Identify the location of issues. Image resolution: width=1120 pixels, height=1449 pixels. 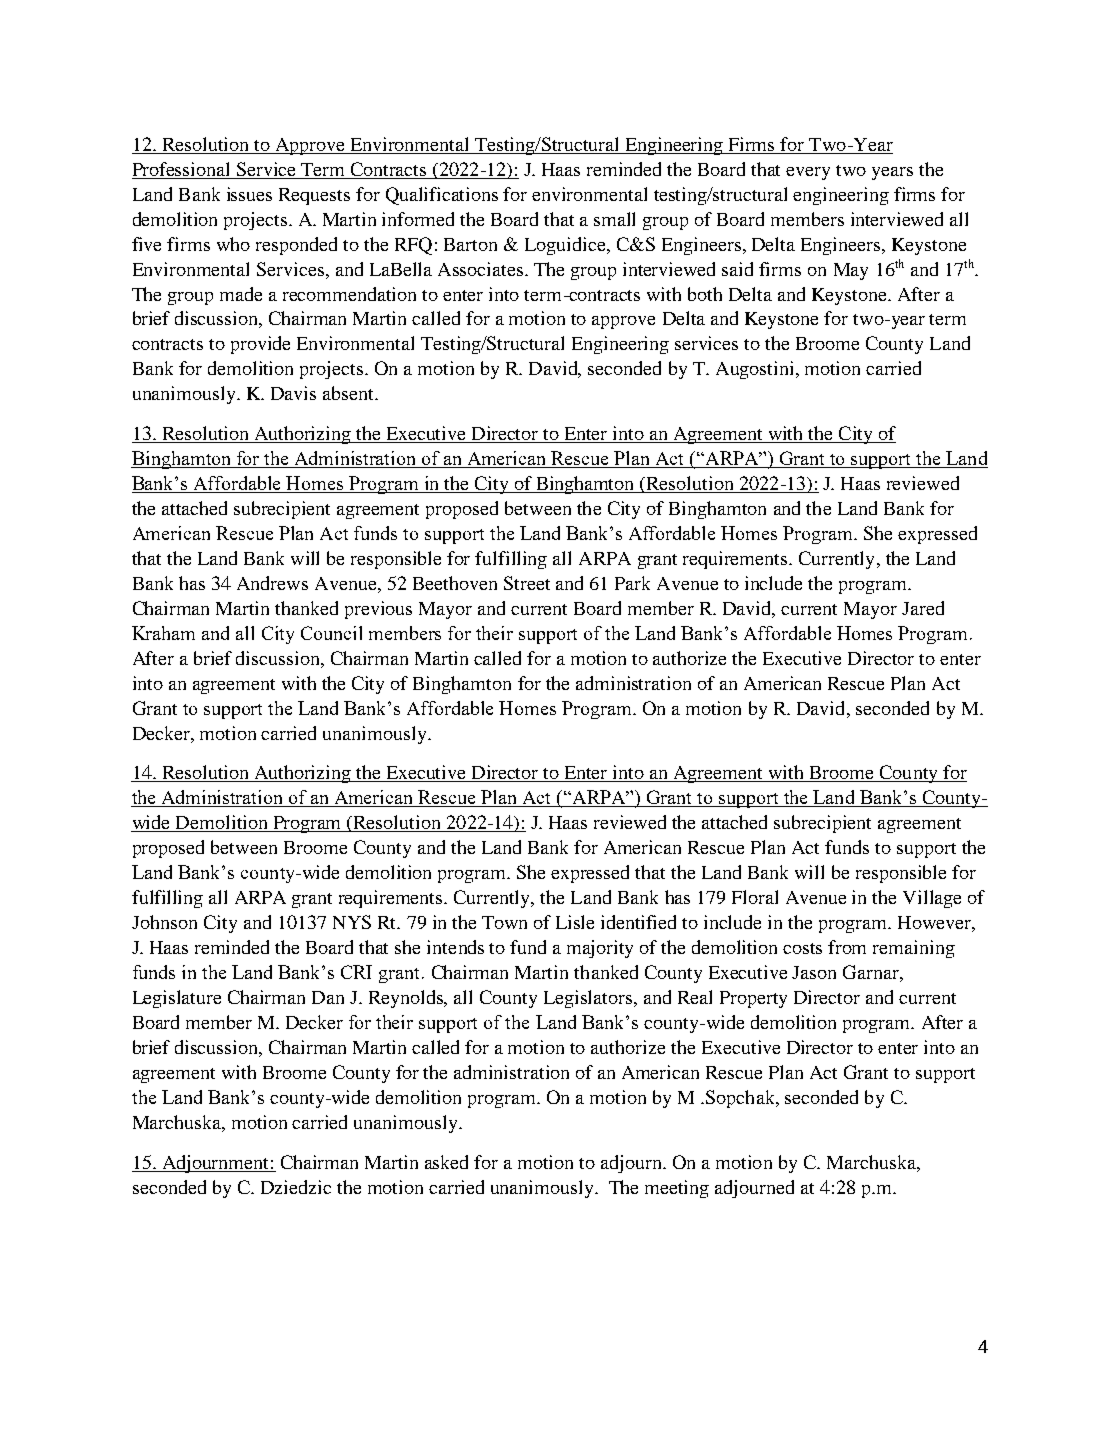
(249, 194).
